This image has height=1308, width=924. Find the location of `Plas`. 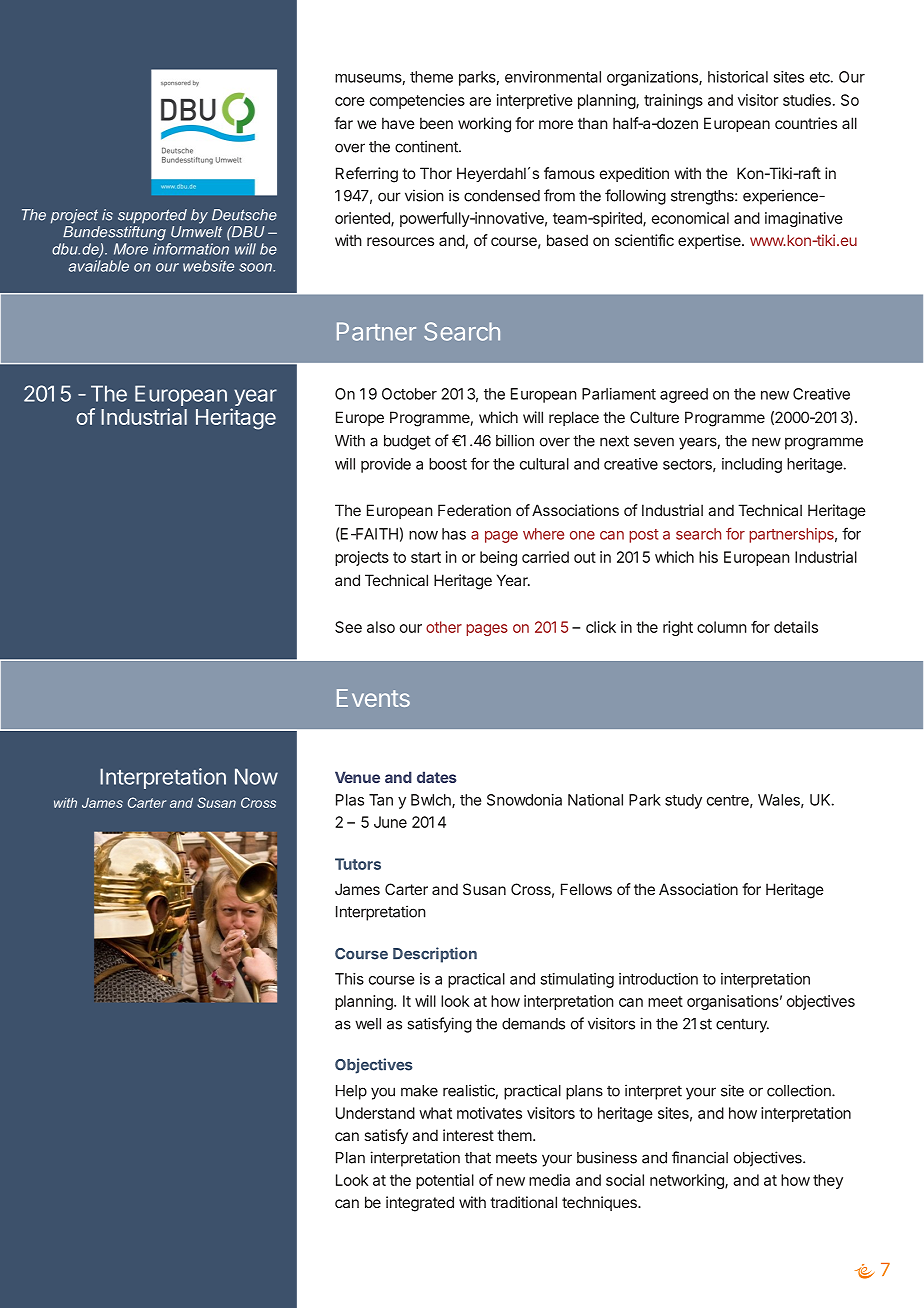

Plas is located at coordinates (350, 800).
